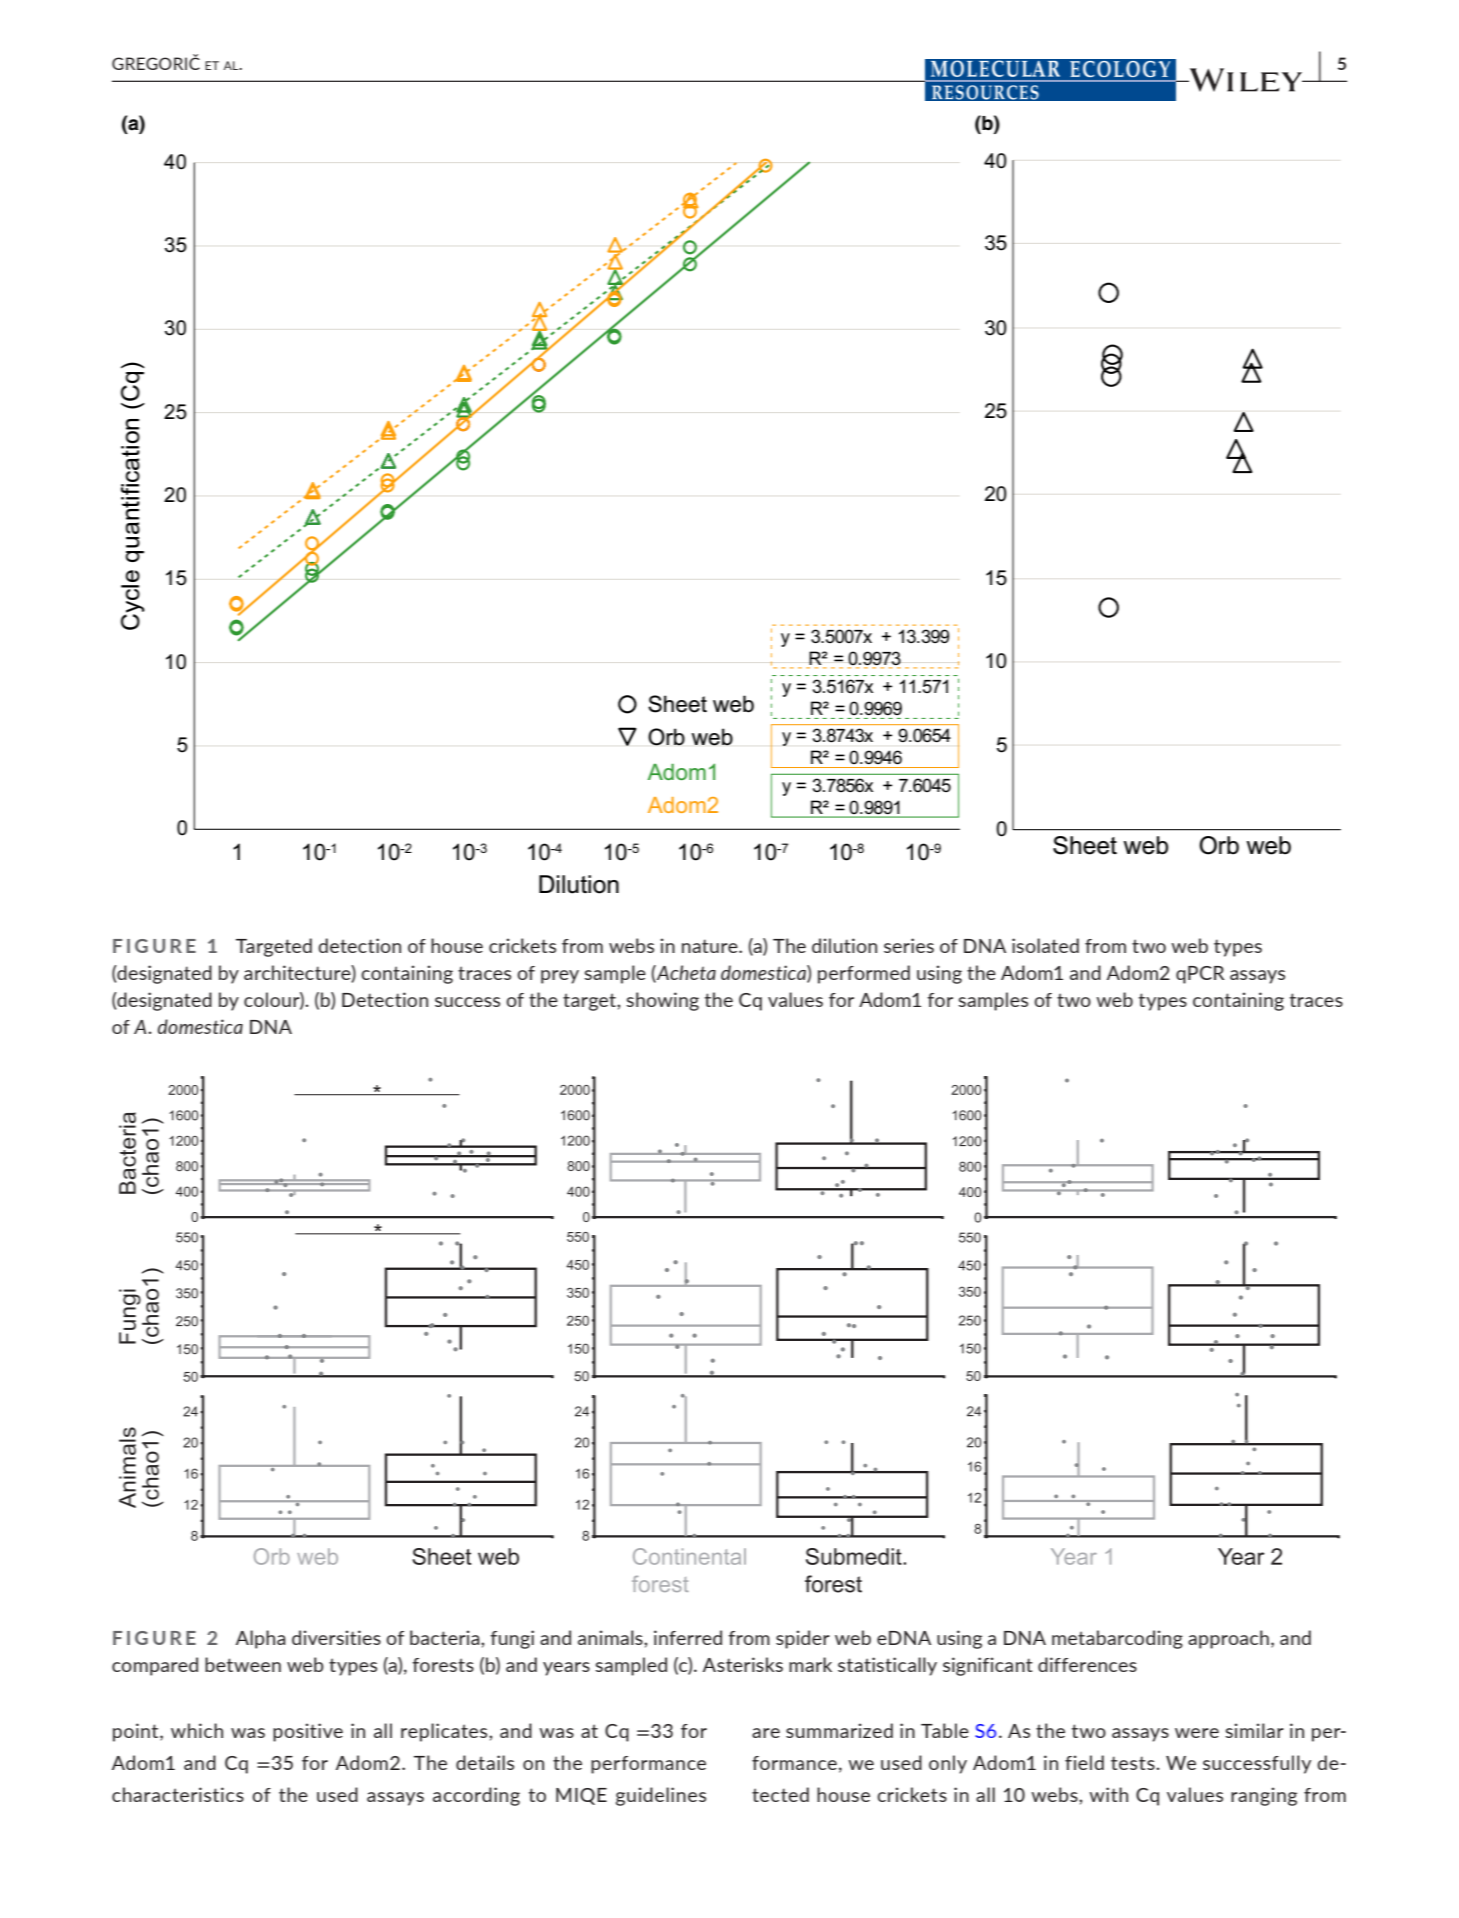  I want to click on performed, so click(864, 974).
